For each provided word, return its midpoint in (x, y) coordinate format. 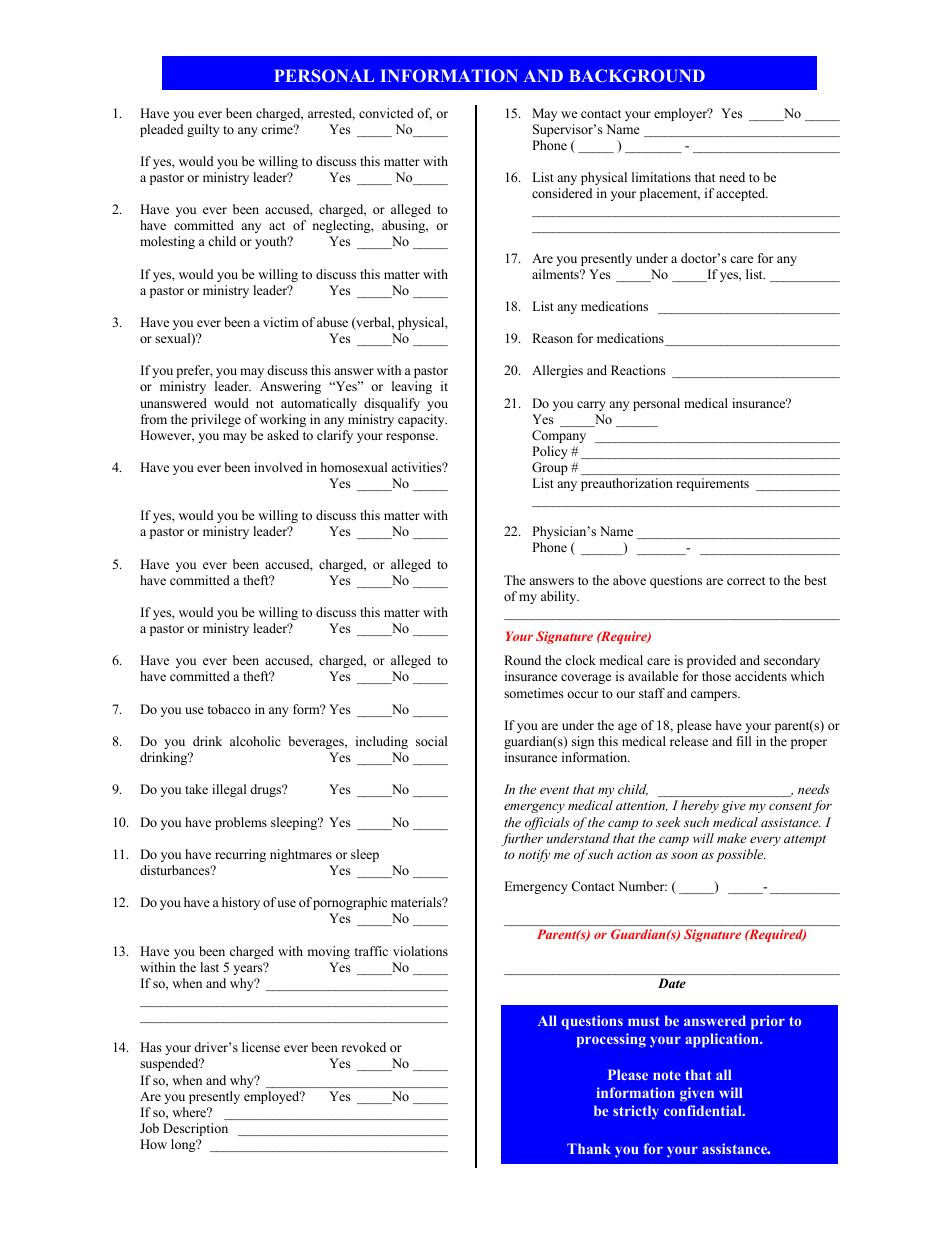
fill (743, 741)
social (431, 741)
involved (278, 467)
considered (562, 193)
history (241, 903)
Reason (552, 338)
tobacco (229, 709)
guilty (203, 130)
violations (420, 951)
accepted (742, 194)
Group (550, 468)
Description (195, 1129)
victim (281, 322)
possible (740, 855)
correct (746, 581)
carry (591, 406)
